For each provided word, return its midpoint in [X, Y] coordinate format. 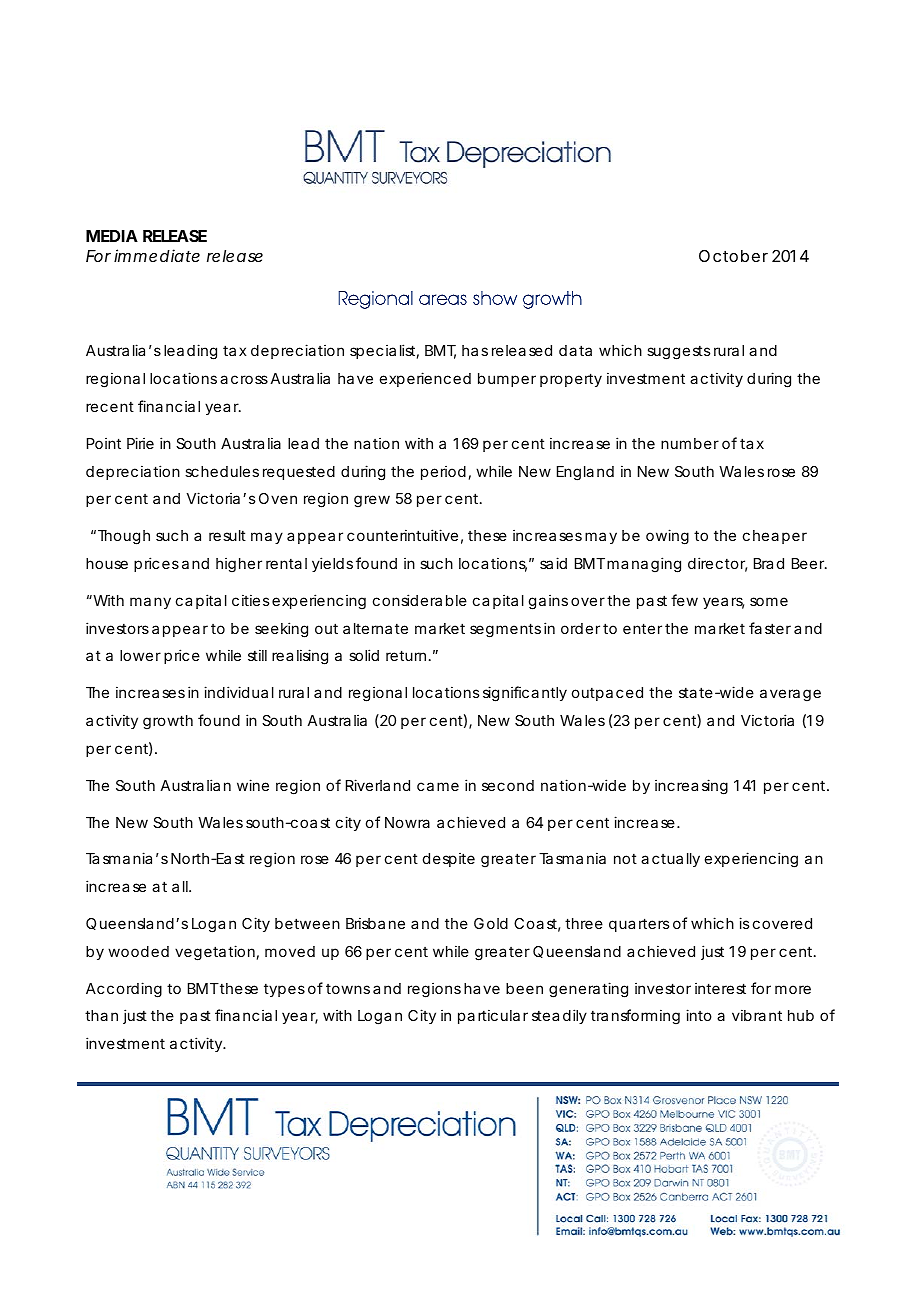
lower [140, 655]
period [443, 472]
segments [505, 630]
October [733, 256]
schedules [222, 471]
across [244, 379]
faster [770, 628]
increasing [691, 787]
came [438, 786]
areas [443, 299]
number [690, 443]
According [124, 990]
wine [253, 785]
